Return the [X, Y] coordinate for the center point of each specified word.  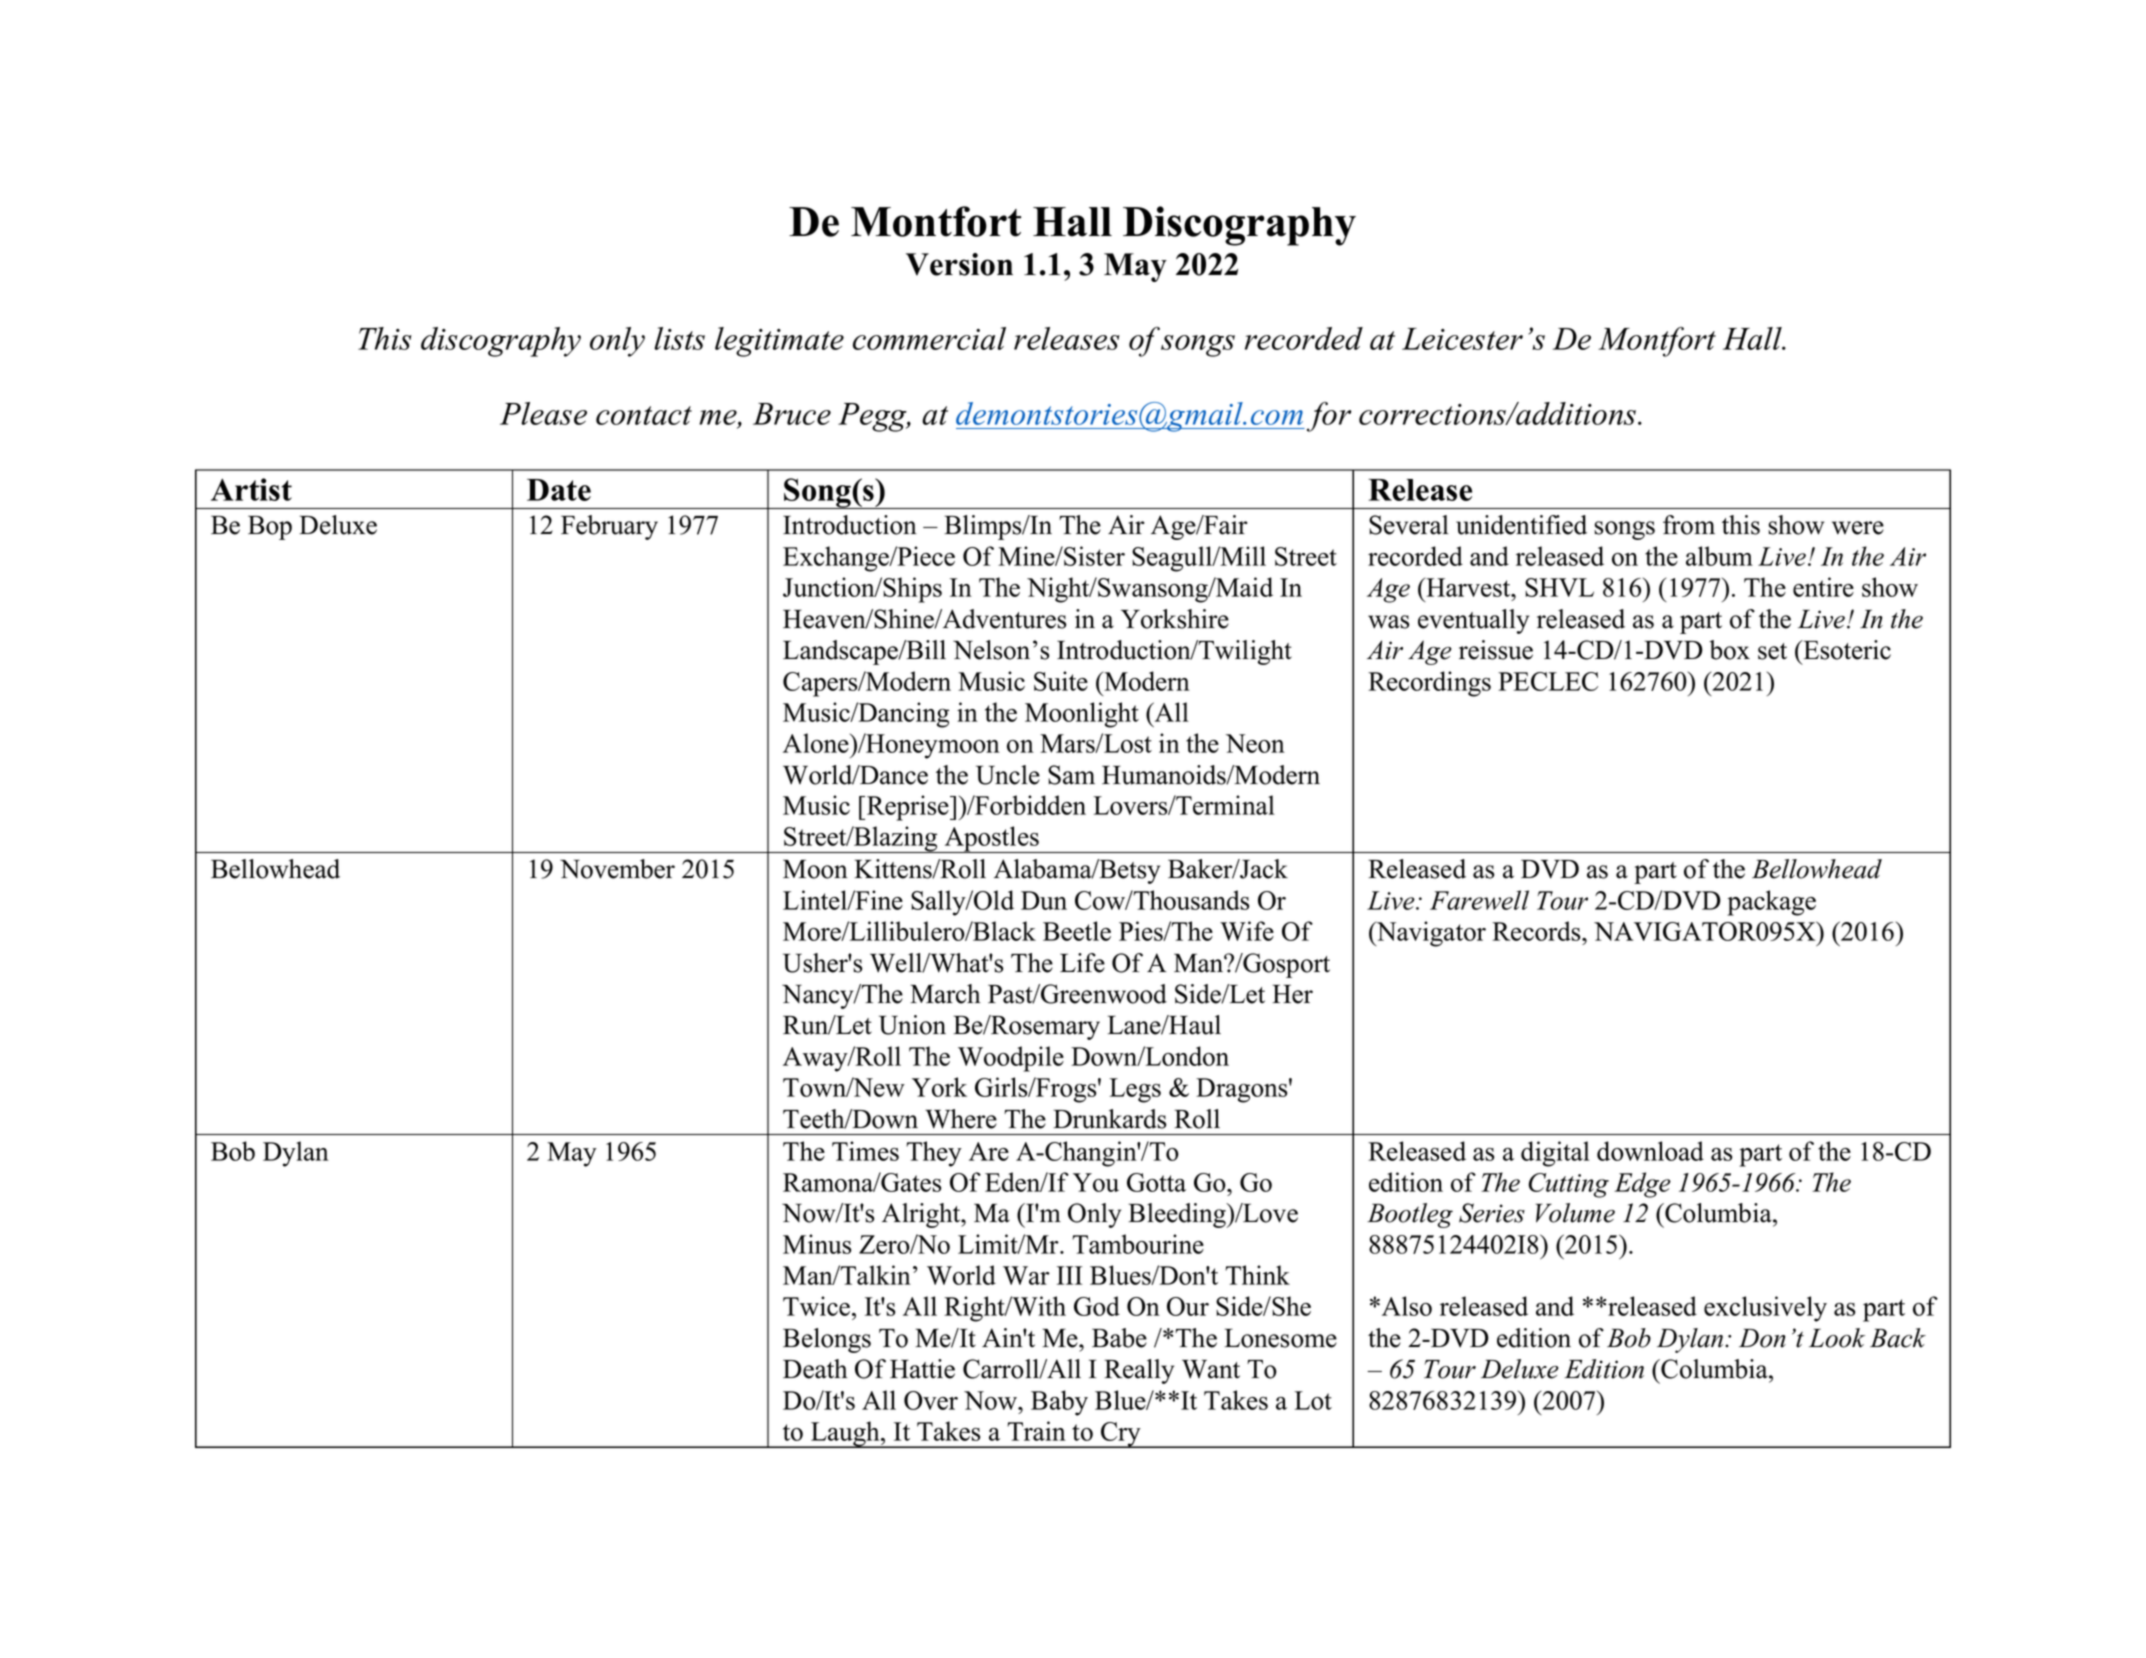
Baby [1059, 1403]
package [1771, 903]
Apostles [992, 839]
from [1689, 525]
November [617, 869]
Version [959, 264]
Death [815, 1369]
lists [679, 338]
